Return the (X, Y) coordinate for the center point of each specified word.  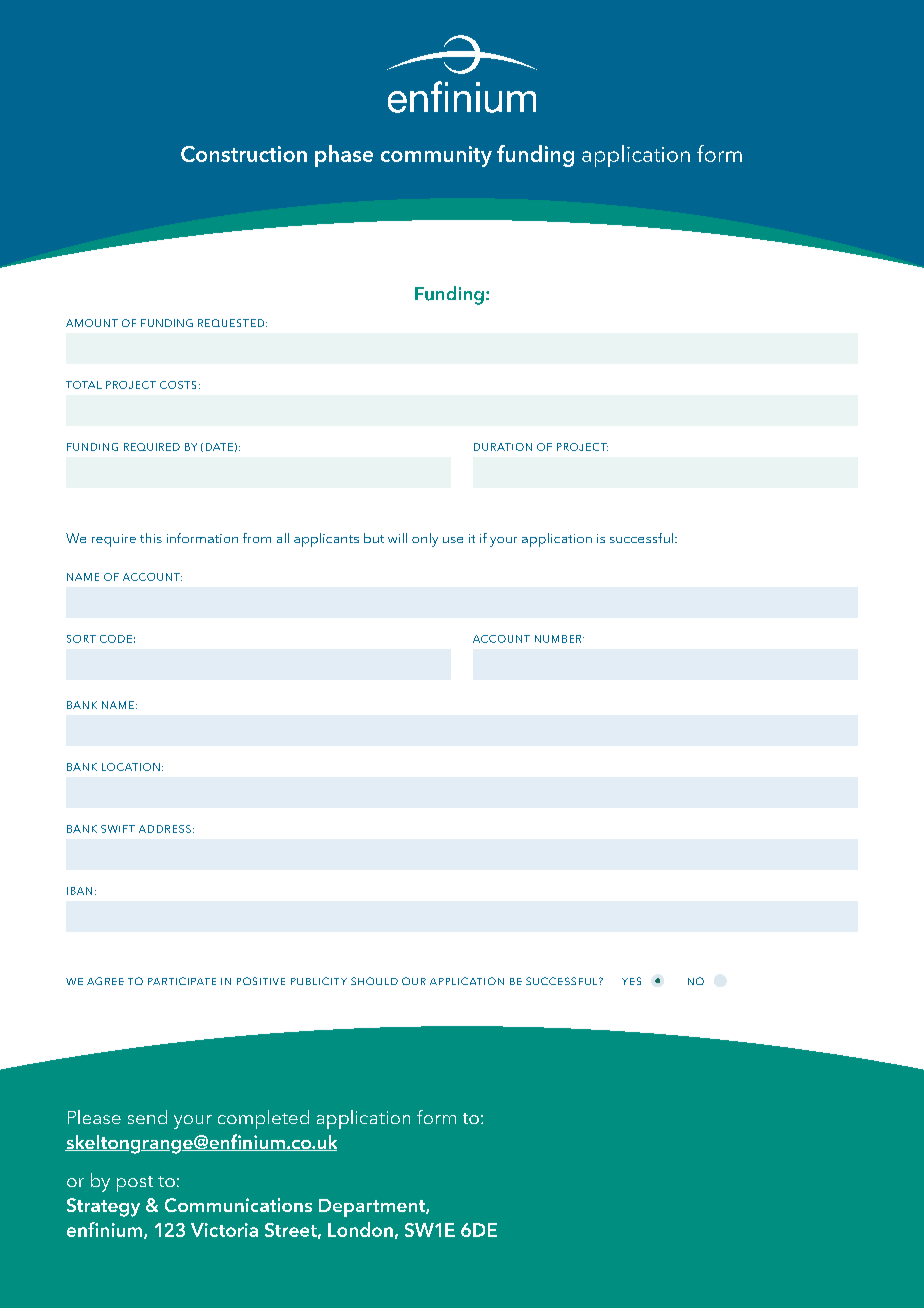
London (360, 1229)
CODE (116, 639)
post (135, 1184)
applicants (326, 540)
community (436, 156)
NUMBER (559, 639)
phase (344, 156)
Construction (244, 154)
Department (373, 1208)
